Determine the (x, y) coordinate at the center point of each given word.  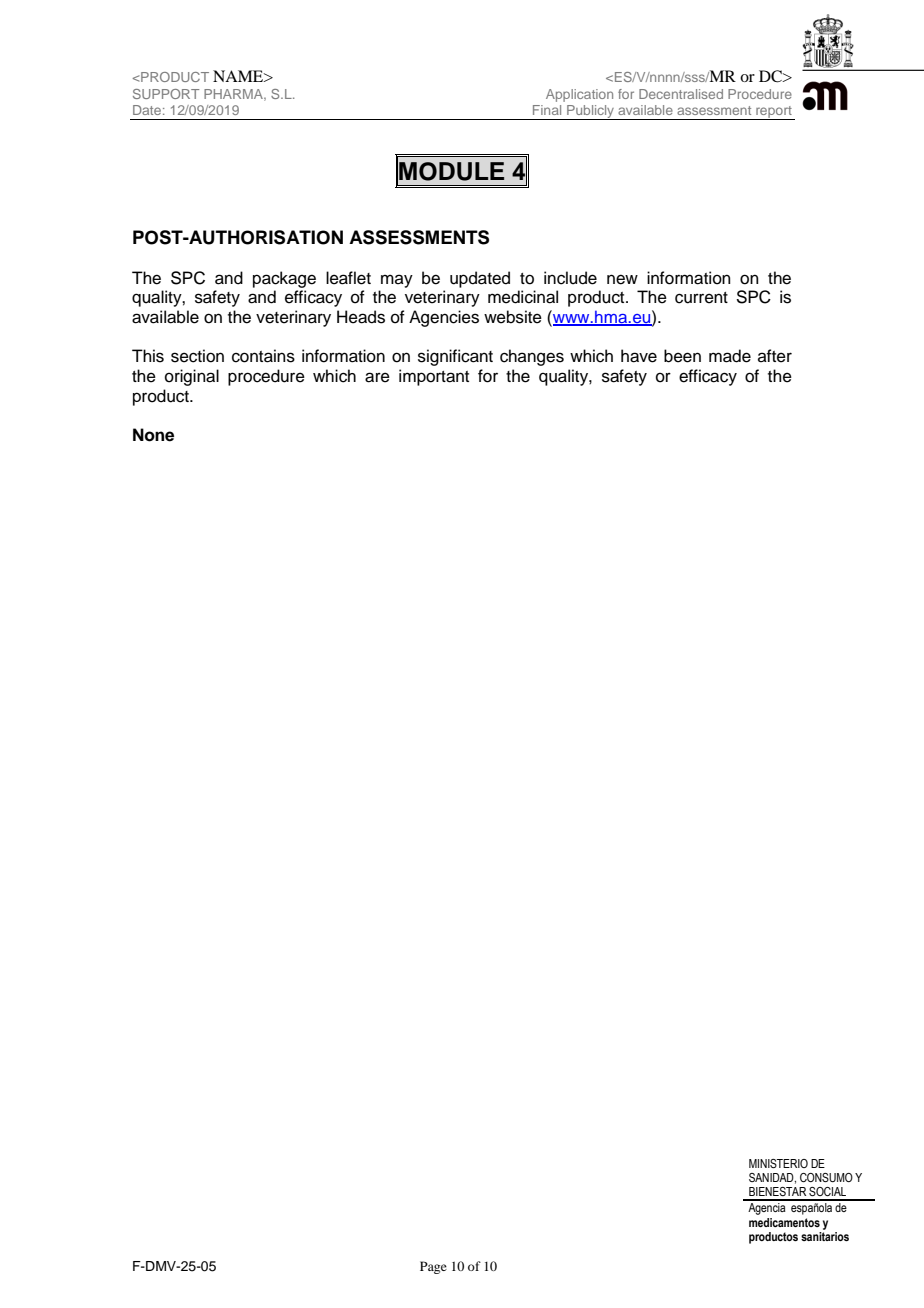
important (434, 377)
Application (579, 95)
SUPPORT (166, 94)
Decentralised (681, 94)
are (377, 377)
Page (433, 1267)
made (730, 356)
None (153, 435)
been (682, 356)
